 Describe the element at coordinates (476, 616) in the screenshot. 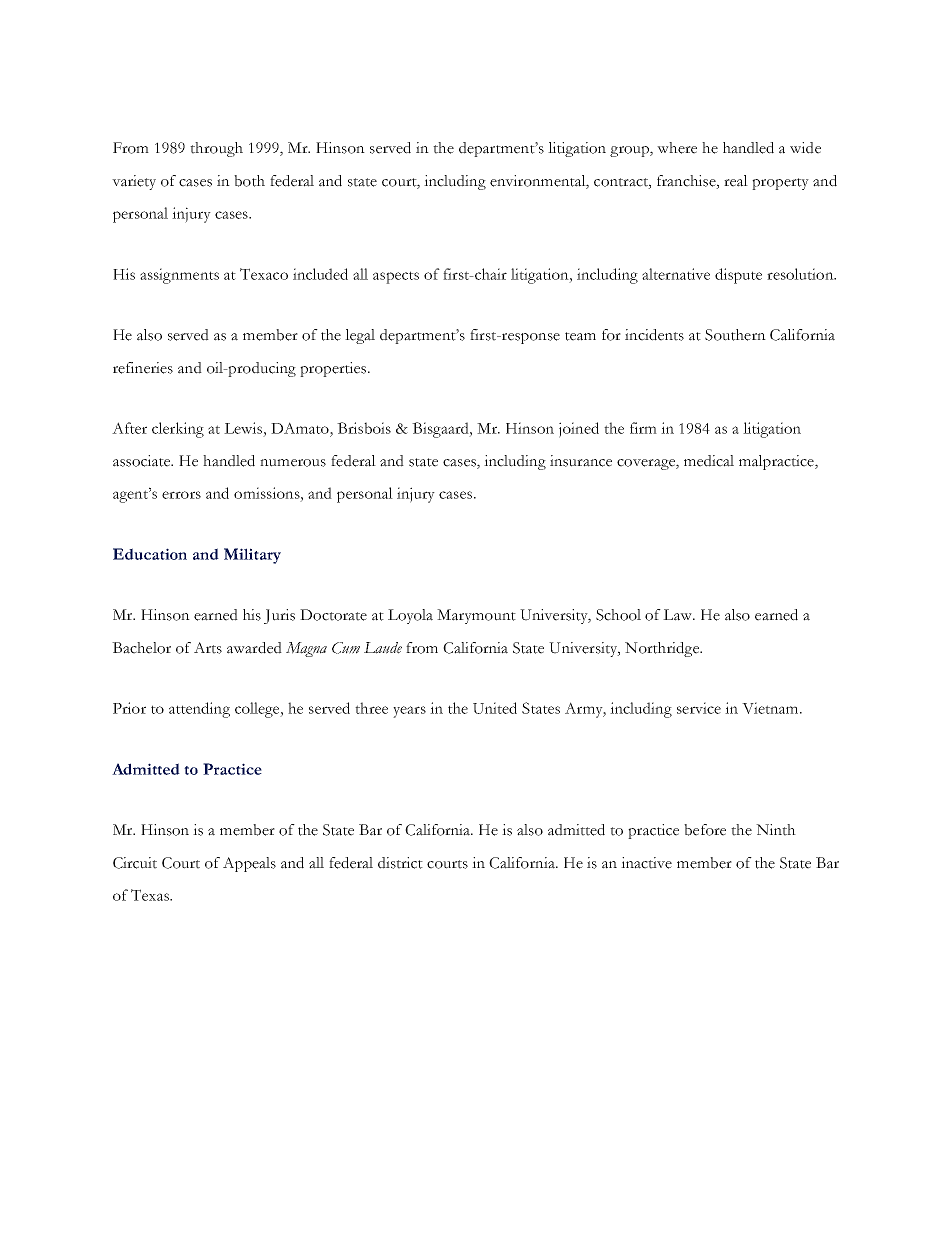

I see `Marymount` at that location.
